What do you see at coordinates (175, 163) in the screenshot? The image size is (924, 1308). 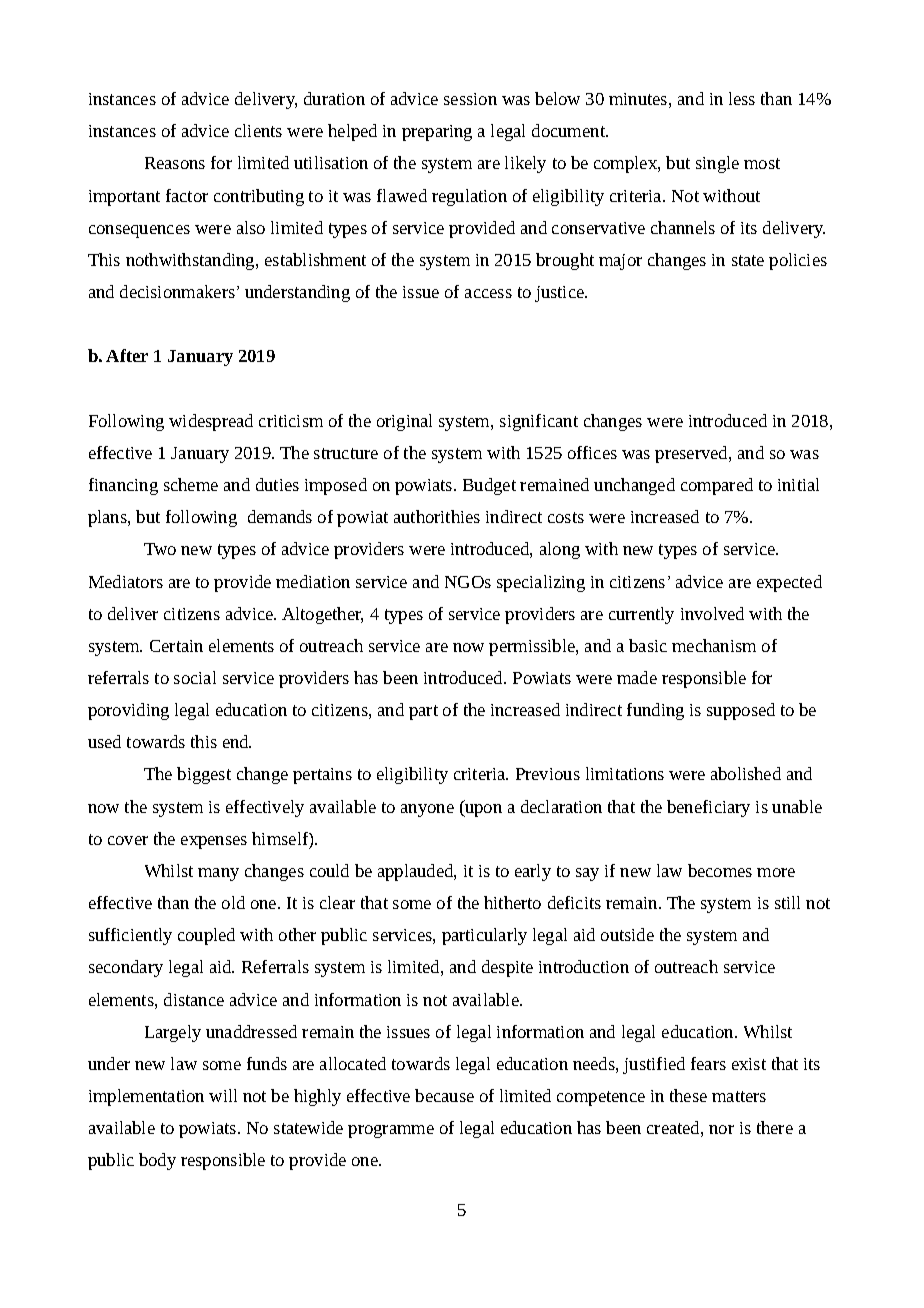 I see `Reasons` at bounding box center [175, 163].
